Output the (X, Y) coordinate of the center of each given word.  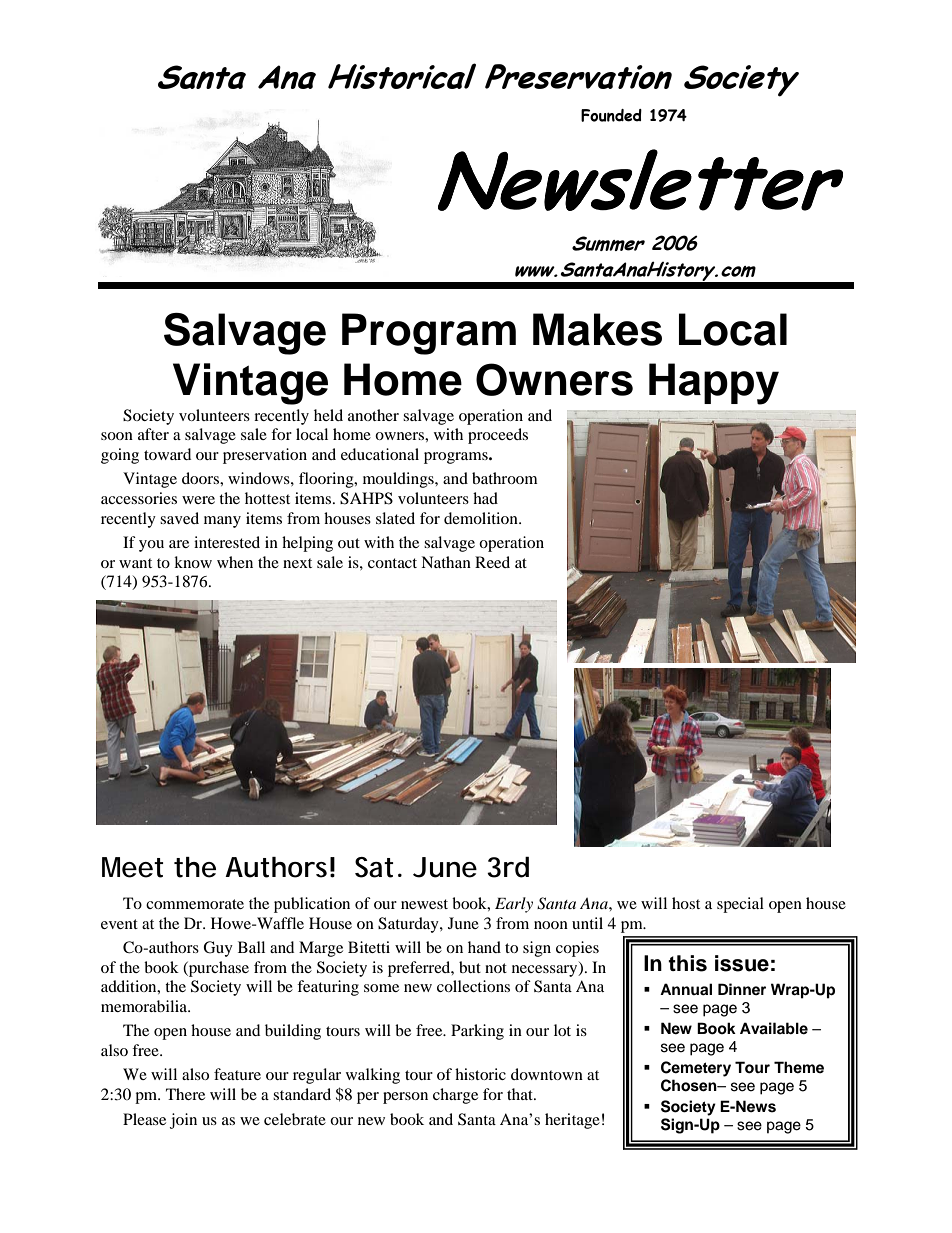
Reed (492, 562)
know (193, 562)
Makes (597, 329)
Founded (611, 115)
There (185, 1094)
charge (455, 1096)
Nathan (446, 562)
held (328, 415)
